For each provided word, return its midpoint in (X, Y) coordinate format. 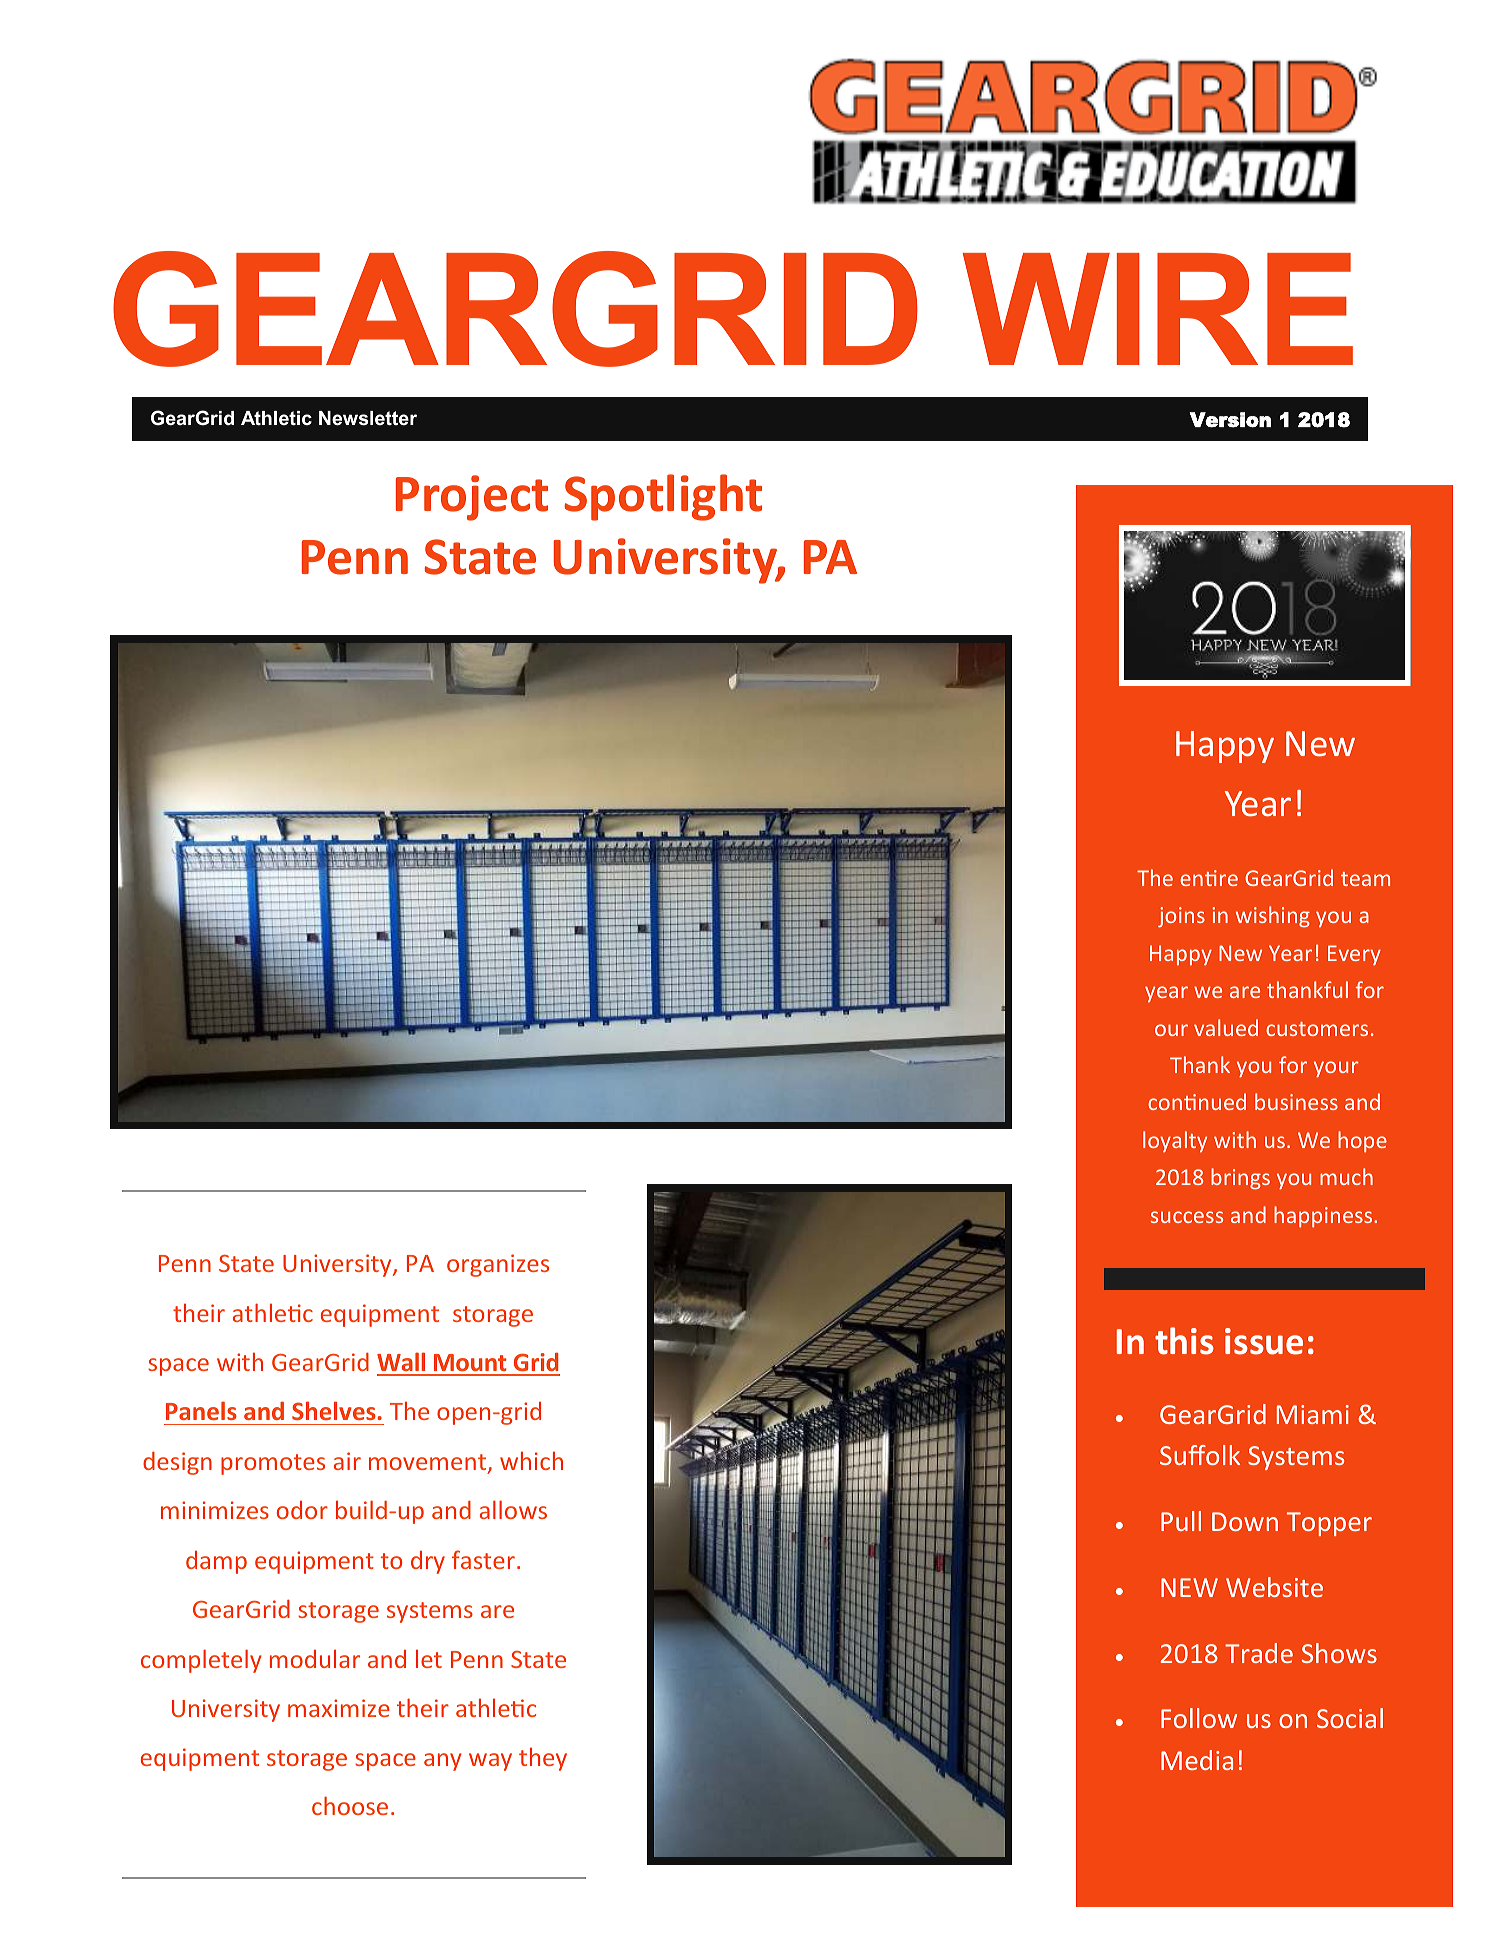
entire (1209, 878)
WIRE (1158, 309)
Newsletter (368, 418)
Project (472, 498)
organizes (498, 1265)
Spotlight (663, 497)
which (531, 1460)
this (1184, 1341)
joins (1181, 917)
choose (350, 1805)
